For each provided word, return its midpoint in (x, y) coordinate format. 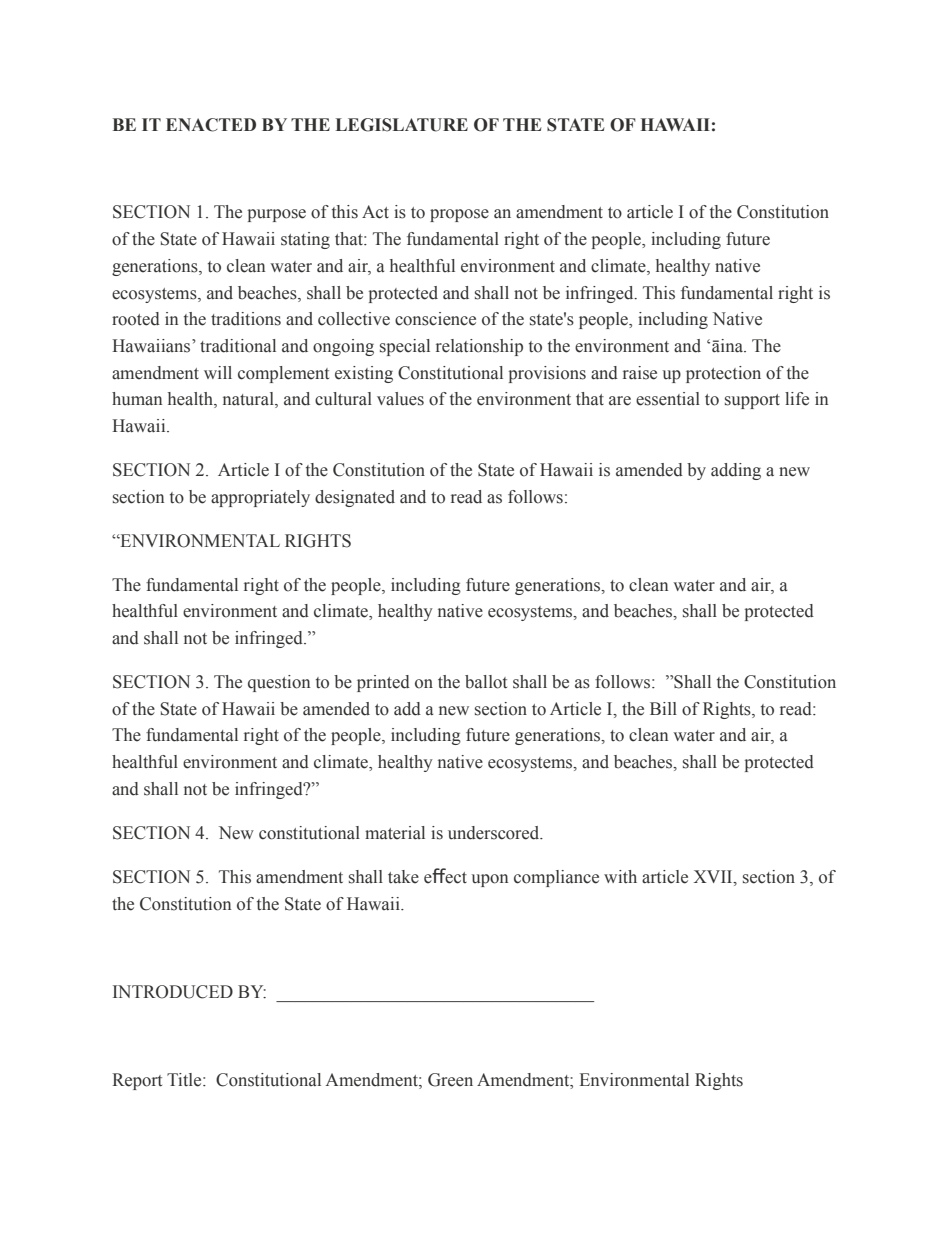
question (279, 683)
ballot (486, 682)
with (620, 876)
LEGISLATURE (402, 125)
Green (450, 1080)
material (395, 833)
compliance (556, 878)
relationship (479, 347)
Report (137, 1081)
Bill (663, 708)
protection (723, 374)
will (218, 372)
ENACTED (211, 125)
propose (459, 215)
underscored (495, 833)
